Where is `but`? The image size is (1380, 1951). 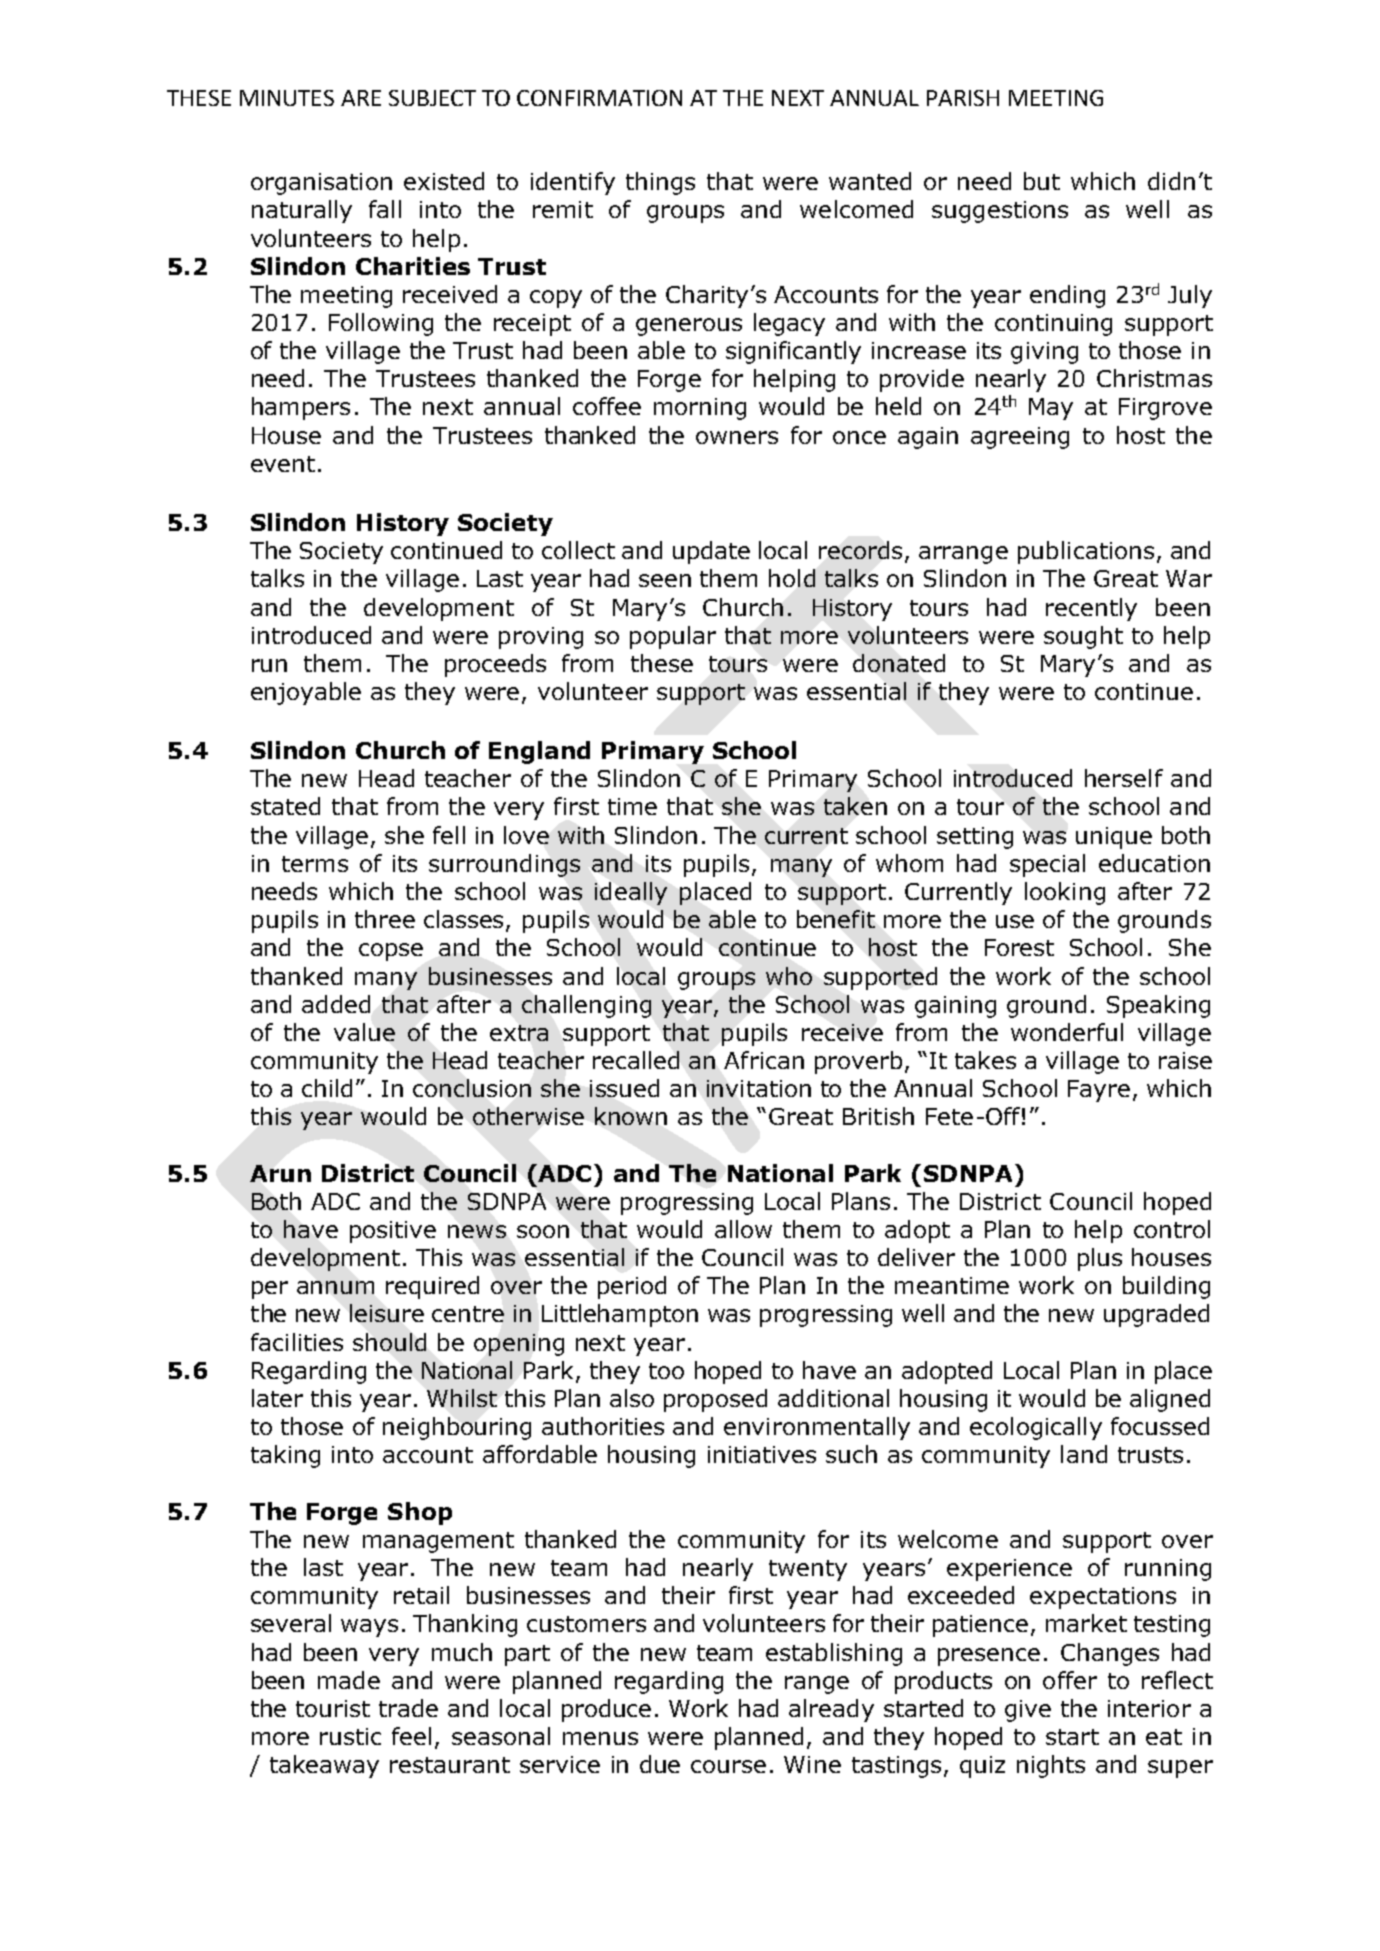
but is located at coordinates (1042, 181).
